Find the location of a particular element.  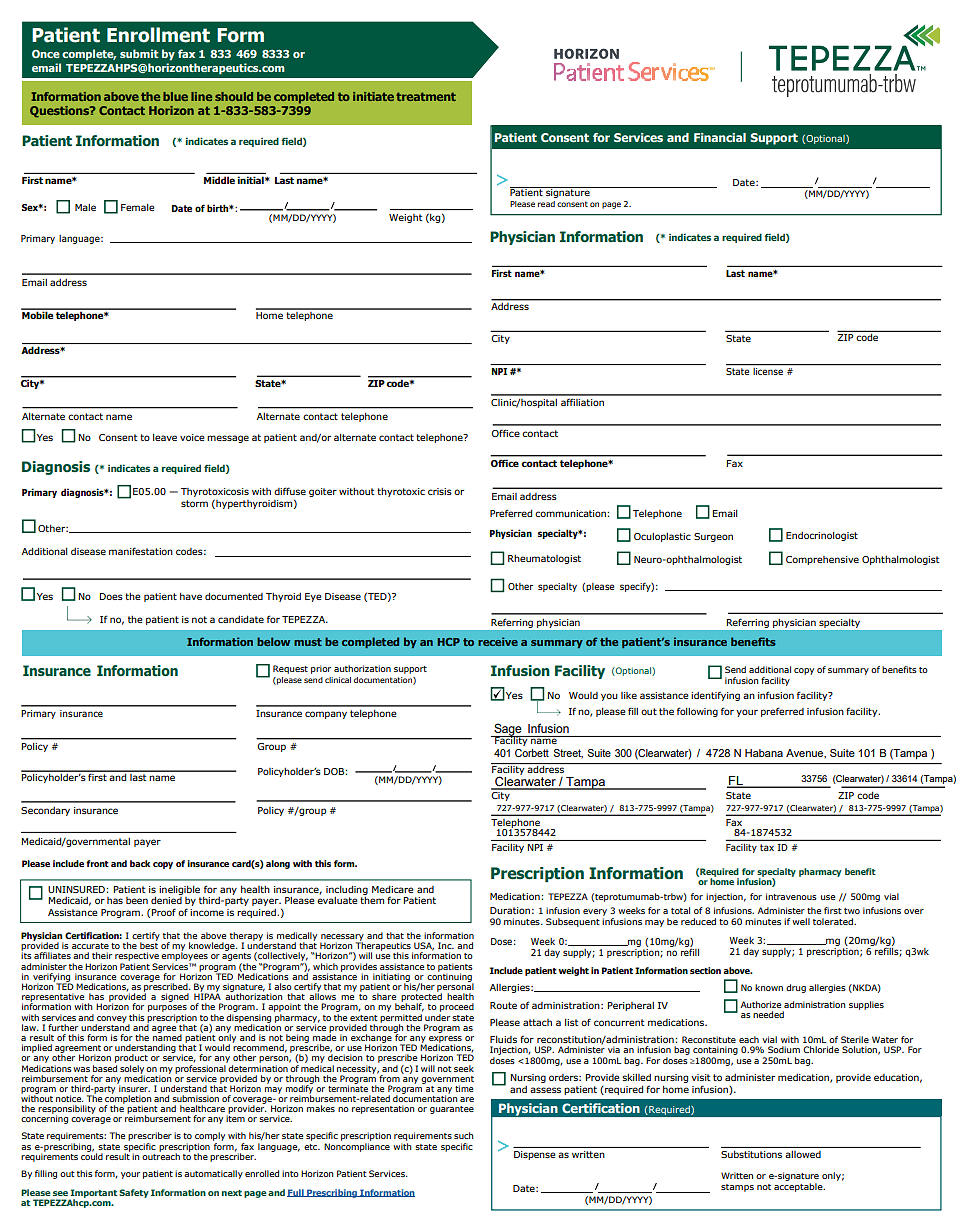

treatment is located at coordinates (426, 96).
